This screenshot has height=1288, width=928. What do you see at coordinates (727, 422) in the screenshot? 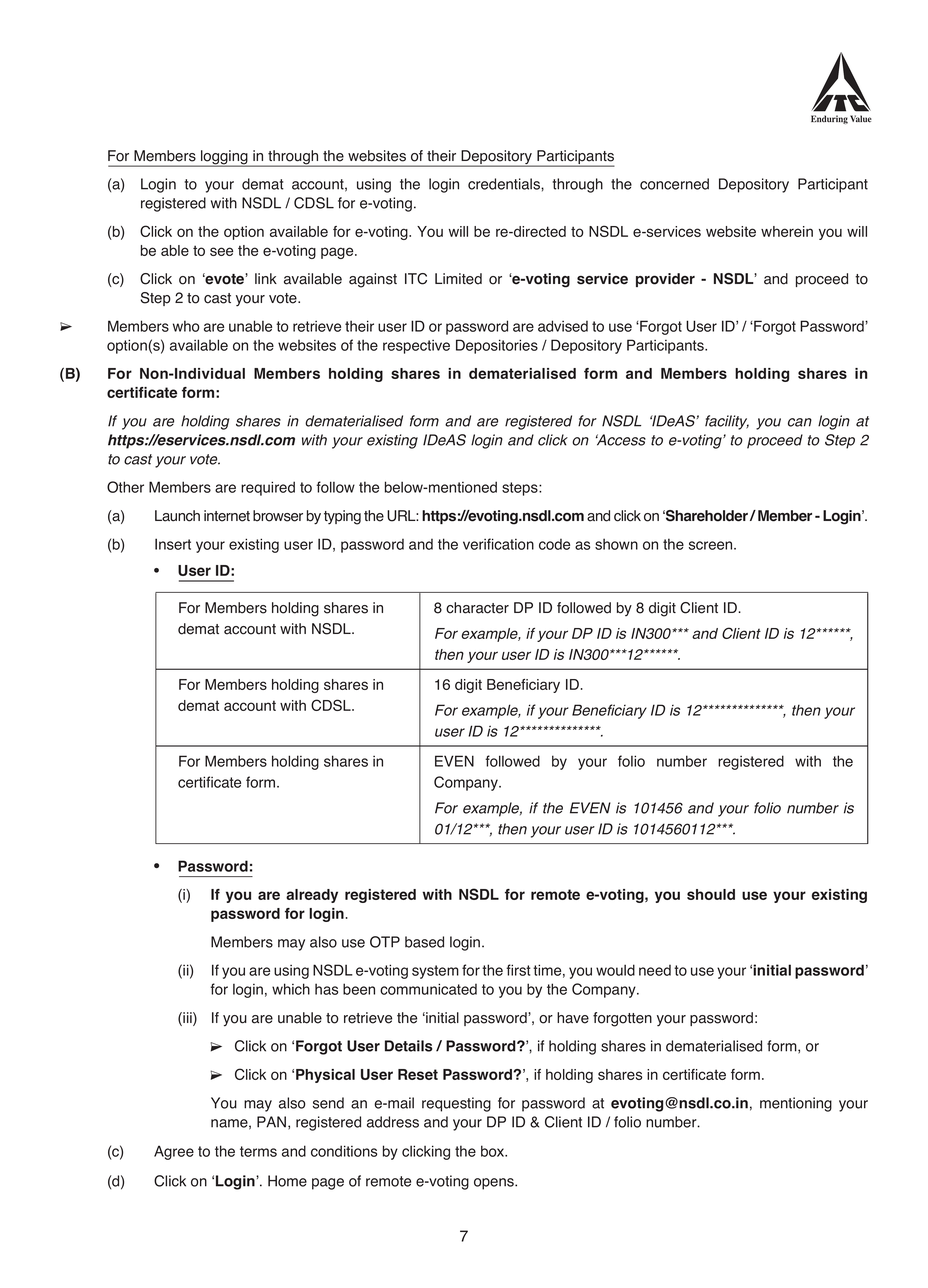
I see `facility` at bounding box center [727, 422].
